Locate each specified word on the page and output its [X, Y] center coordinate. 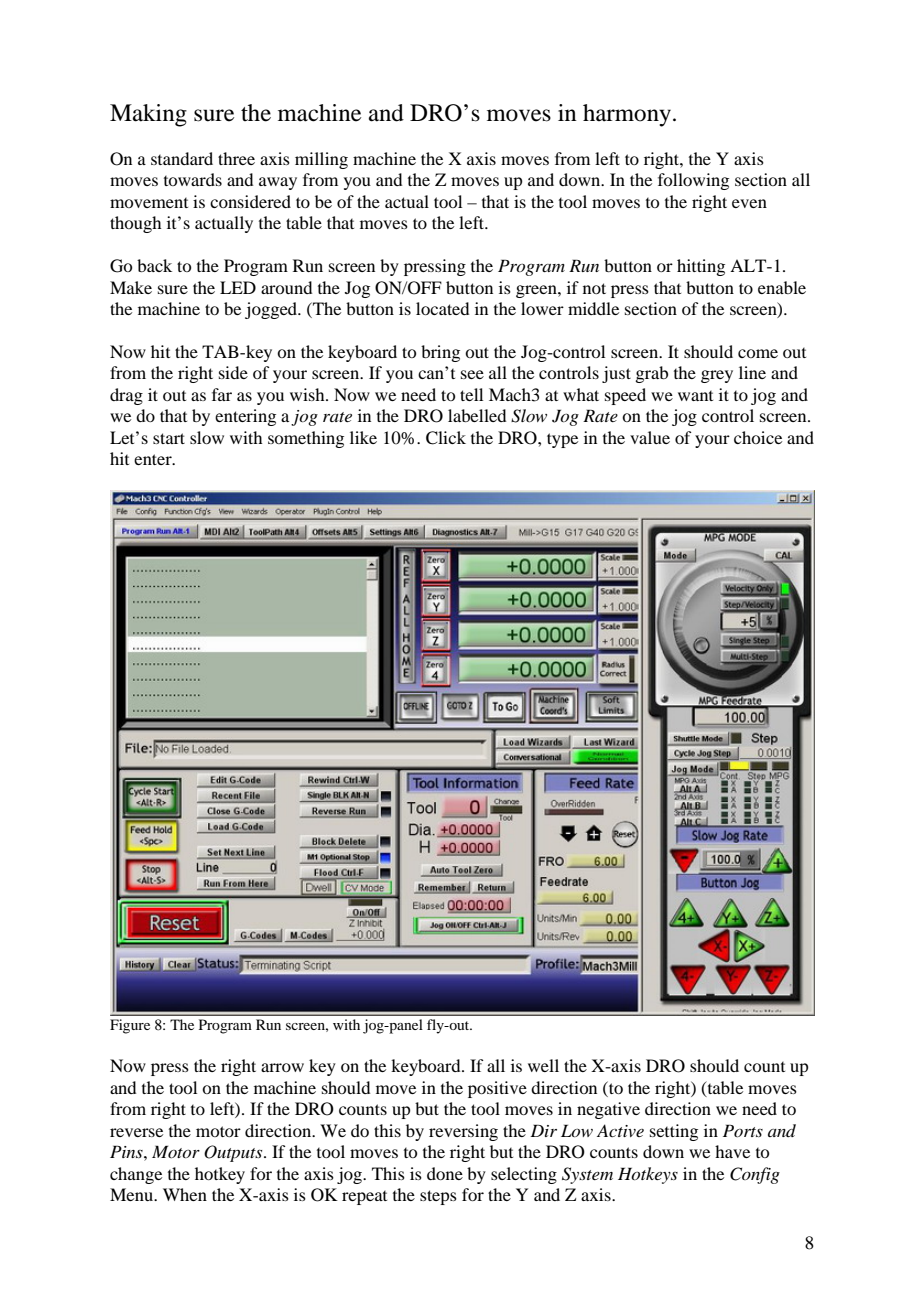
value [650, 437]
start [169, 438]
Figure [130, 1026]
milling [321, 160]
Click [446, 438]
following [693, 181]
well [543, 1065]
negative [608, 1110]
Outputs [234, 1153]
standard [182, 158]
